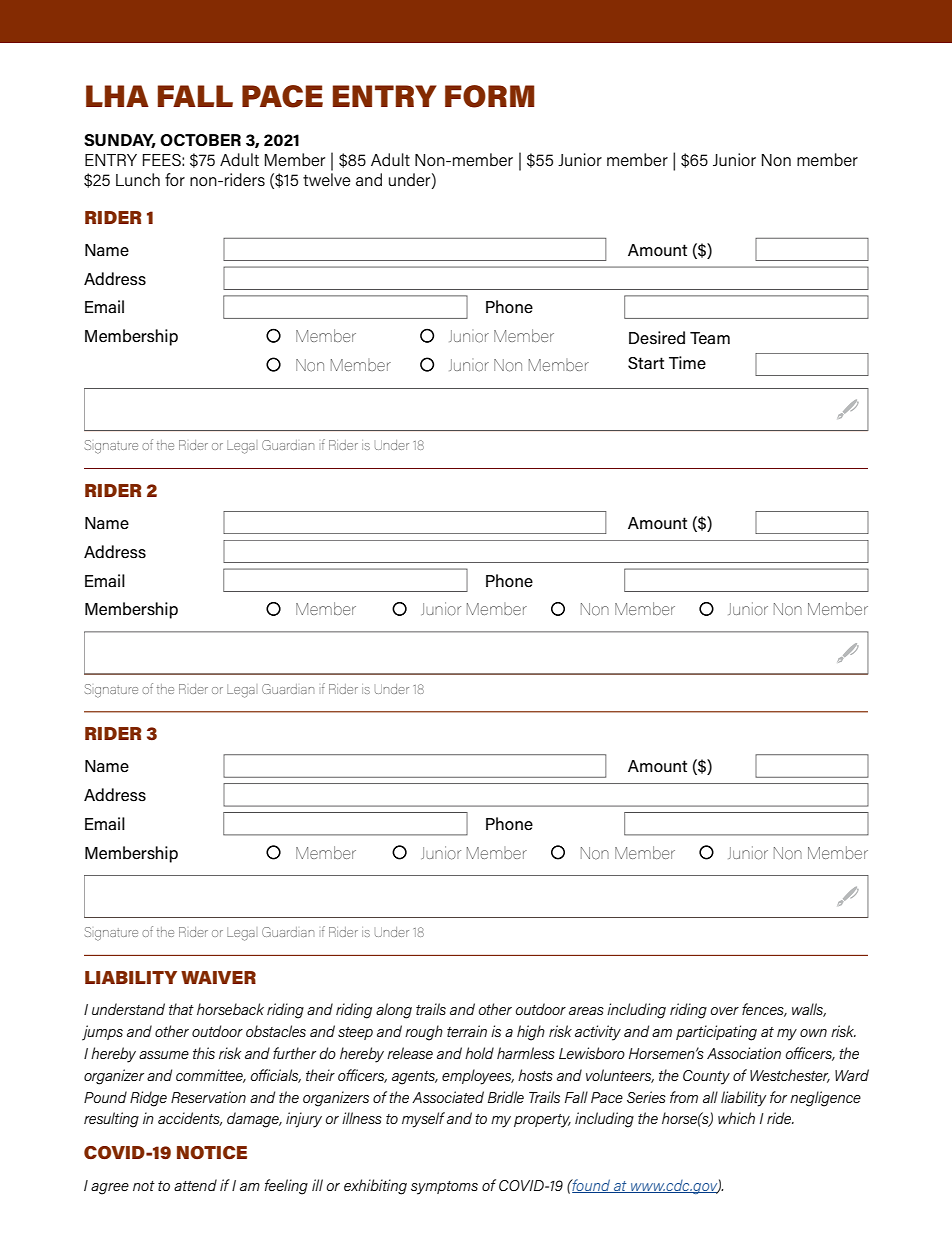  I want to click on symptoms, so click(444, 1188).
